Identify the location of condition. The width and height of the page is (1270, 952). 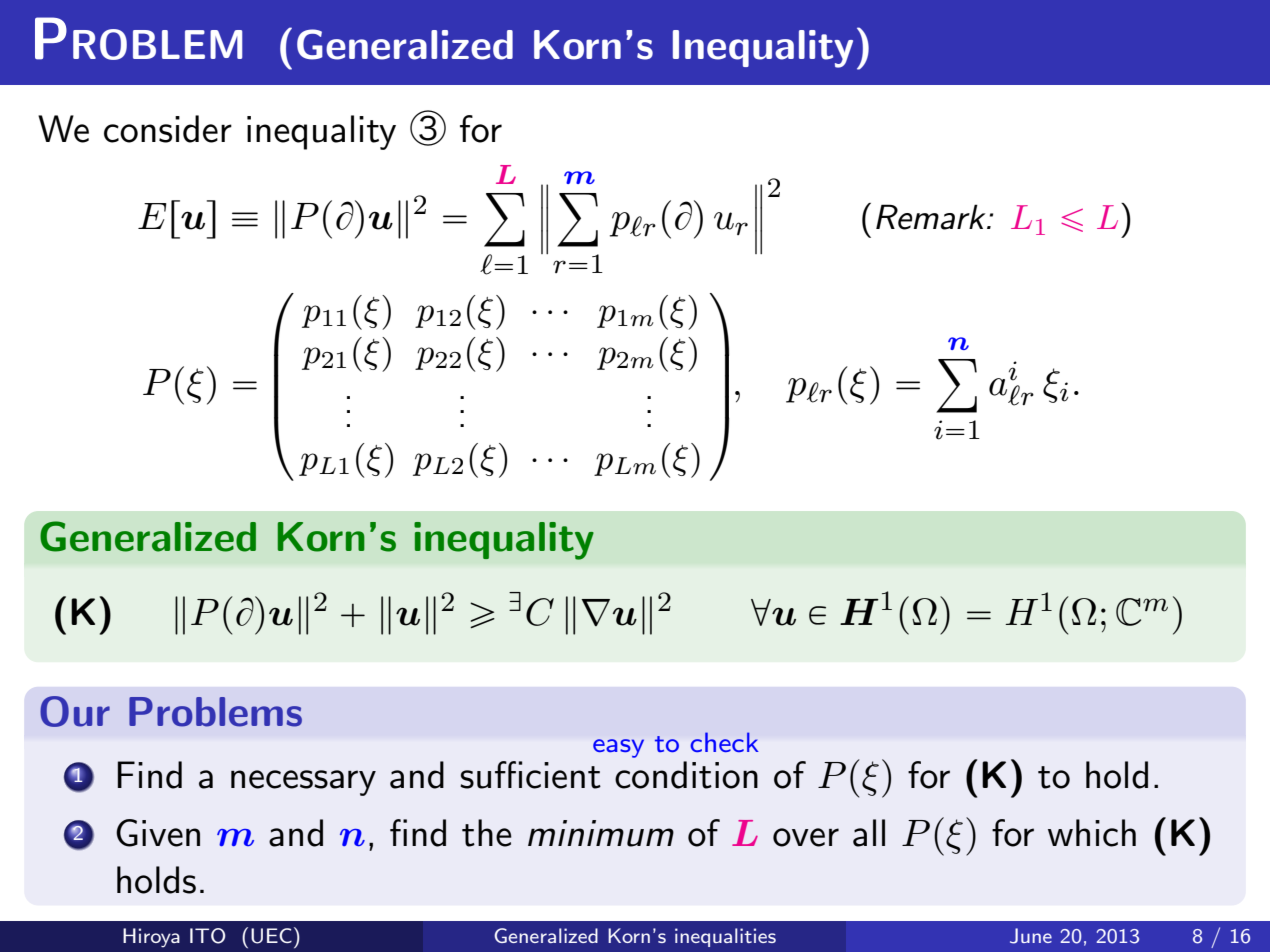
(686, 775).
